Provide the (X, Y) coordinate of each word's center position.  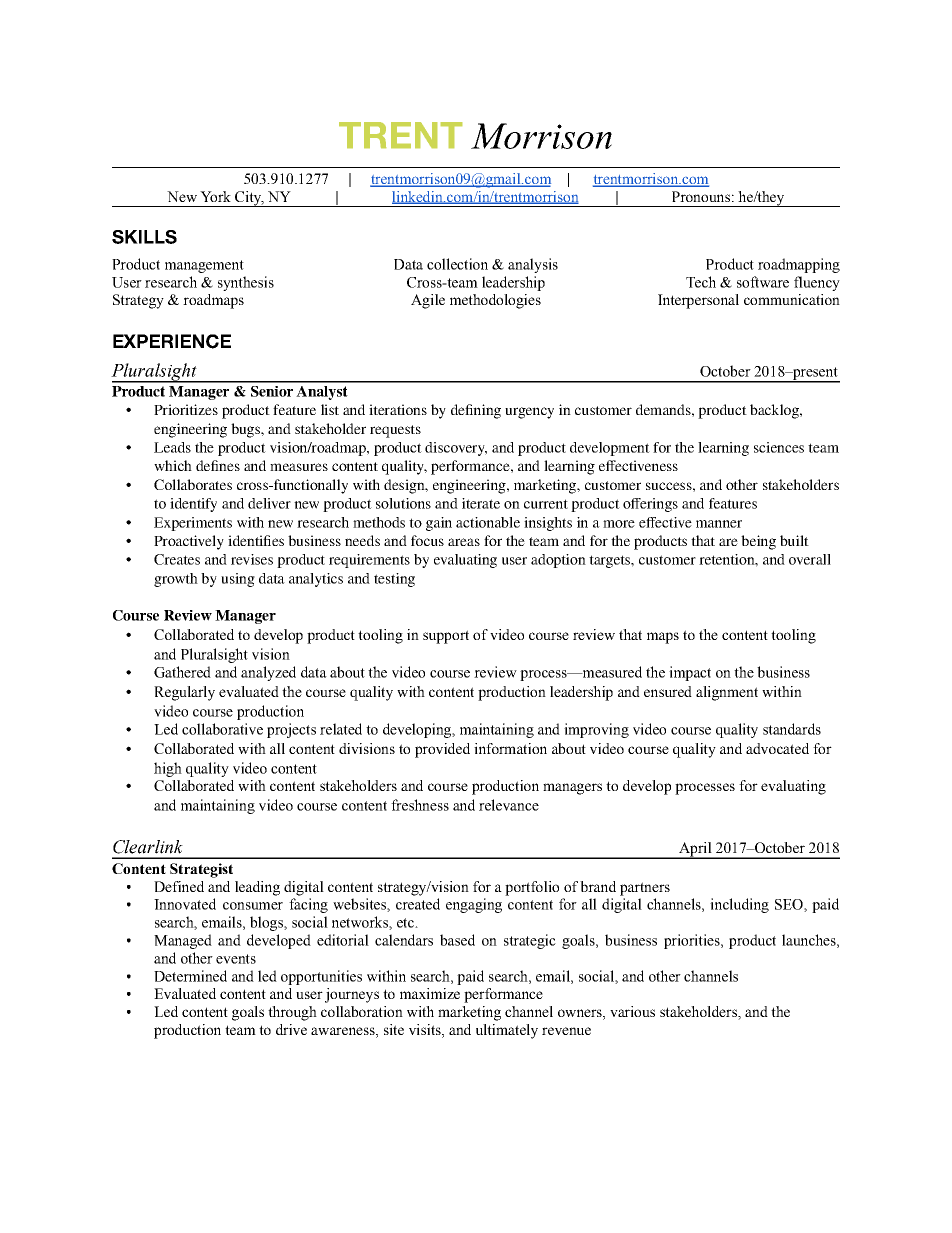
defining (476, 411)
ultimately (507, 1031)
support (446, 637)
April (695, 850)
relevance (509, 805)
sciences (779, 447)
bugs (246, 430)
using (238, 580)
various (632, 1011)
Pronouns (701, 196)
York (215, 196)
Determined (190, 976)
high (168, 769)
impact (690, 673)
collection (457, 264)
